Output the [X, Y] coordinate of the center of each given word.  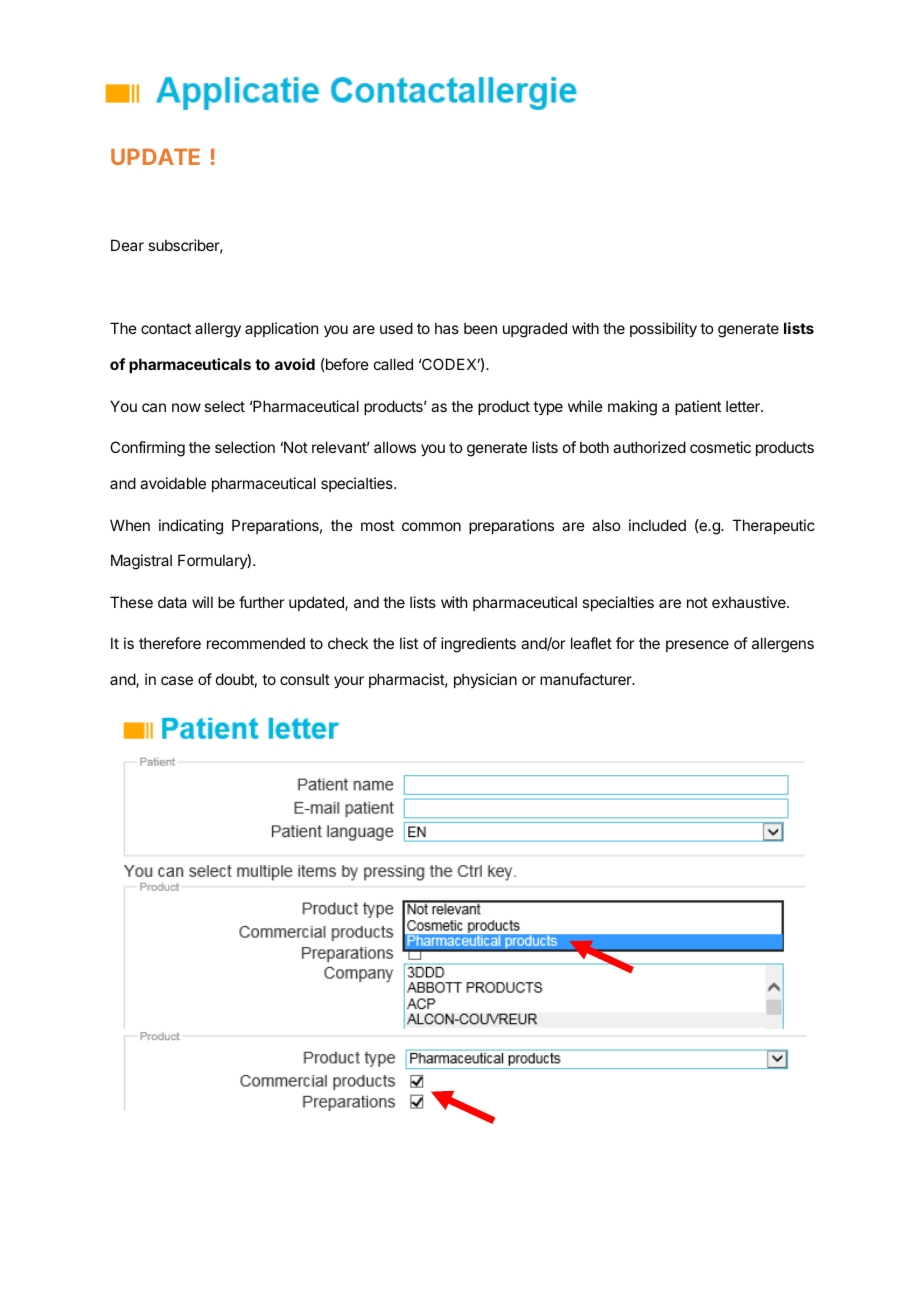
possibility [663, 329]
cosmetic [720, 447]
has [447, 328]
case [177, 680]
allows [395, 447]
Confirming [147, 449]
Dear [127, 245]
